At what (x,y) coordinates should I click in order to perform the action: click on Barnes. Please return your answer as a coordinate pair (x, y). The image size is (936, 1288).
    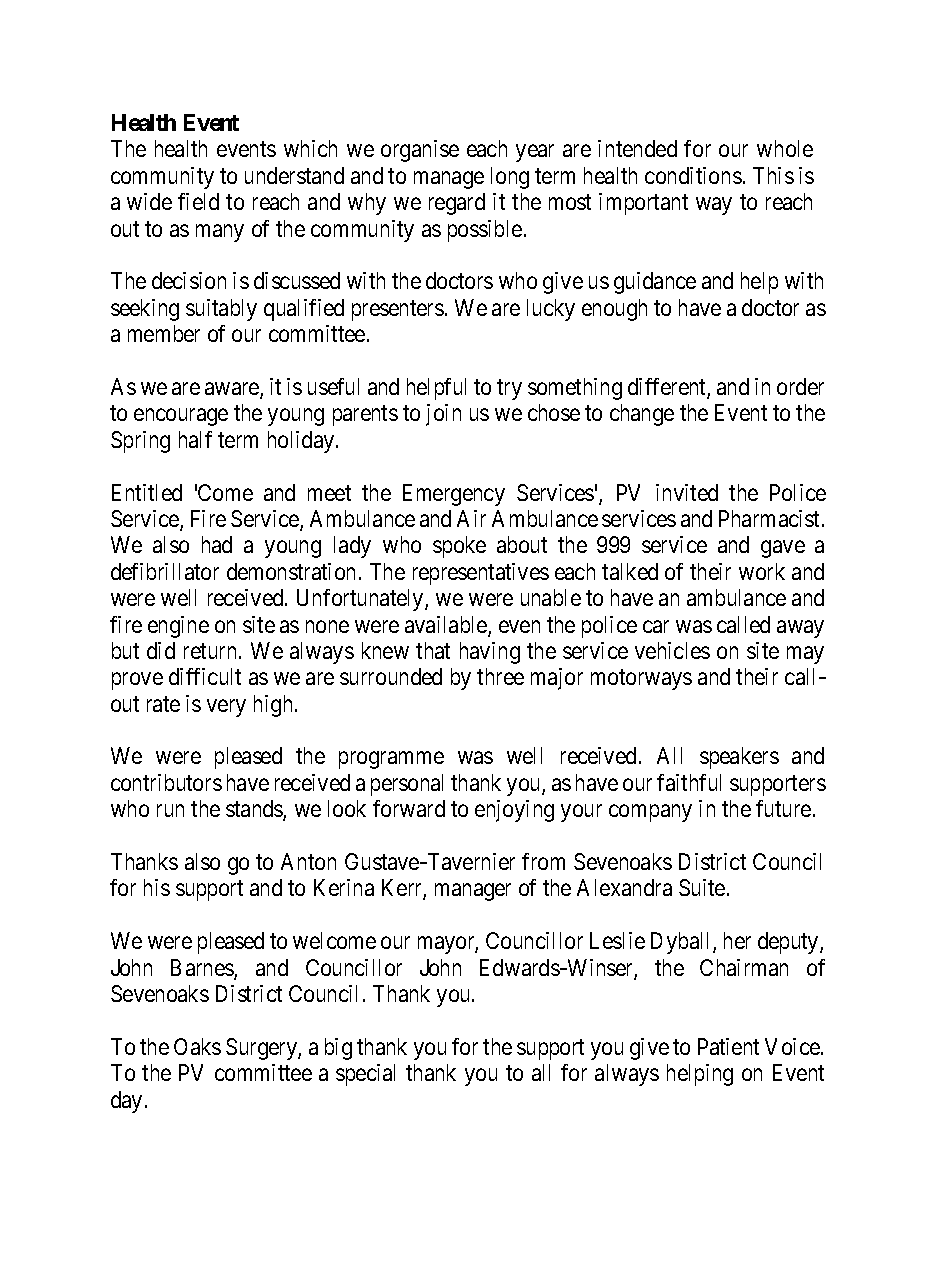
    Looking at the image, I should click on (203, 969).
